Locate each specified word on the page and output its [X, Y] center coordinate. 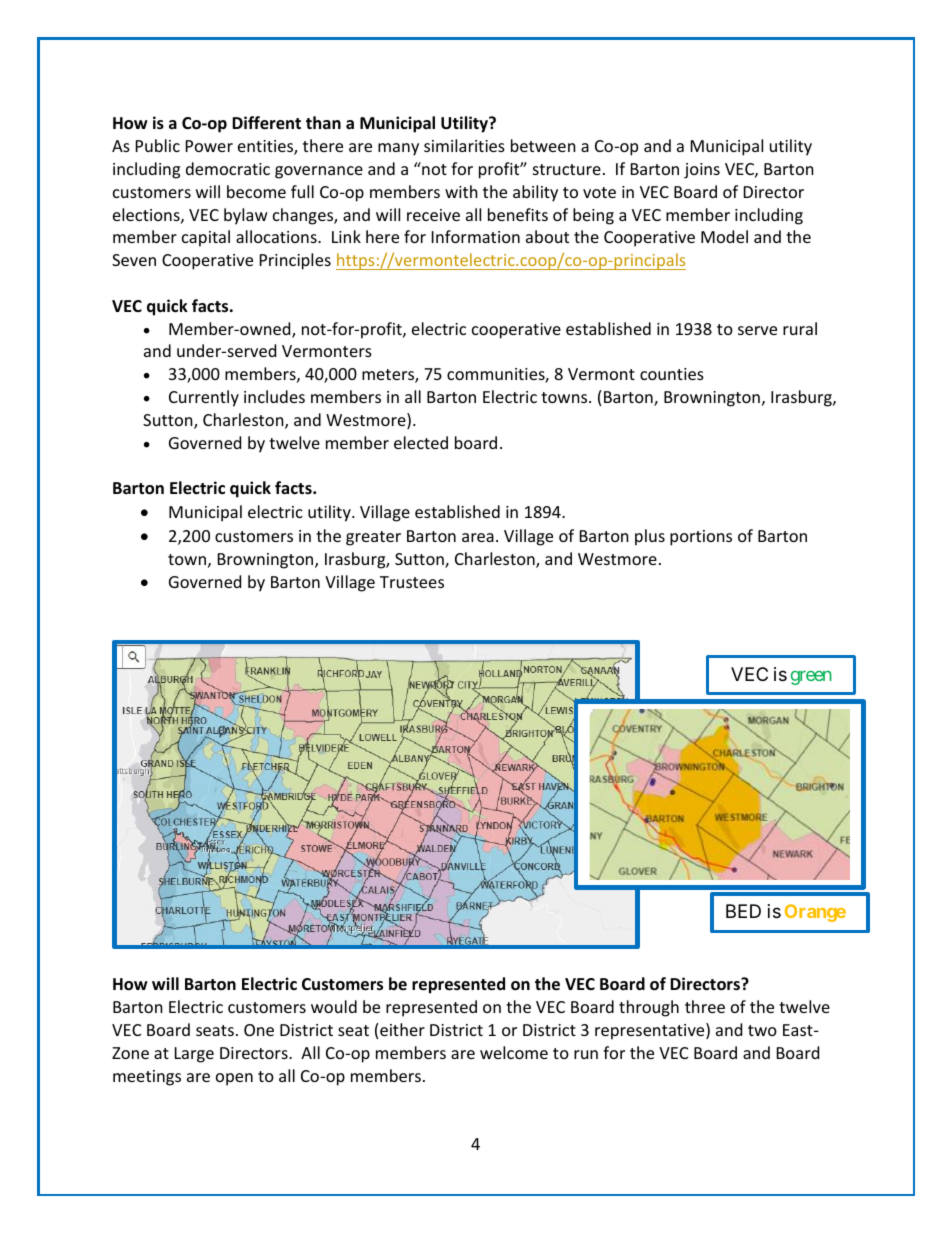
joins [702, 171]
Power [209, 146]
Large [194, 1055]
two [762, 1030]
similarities [464, 145]
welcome [514, 1052]
